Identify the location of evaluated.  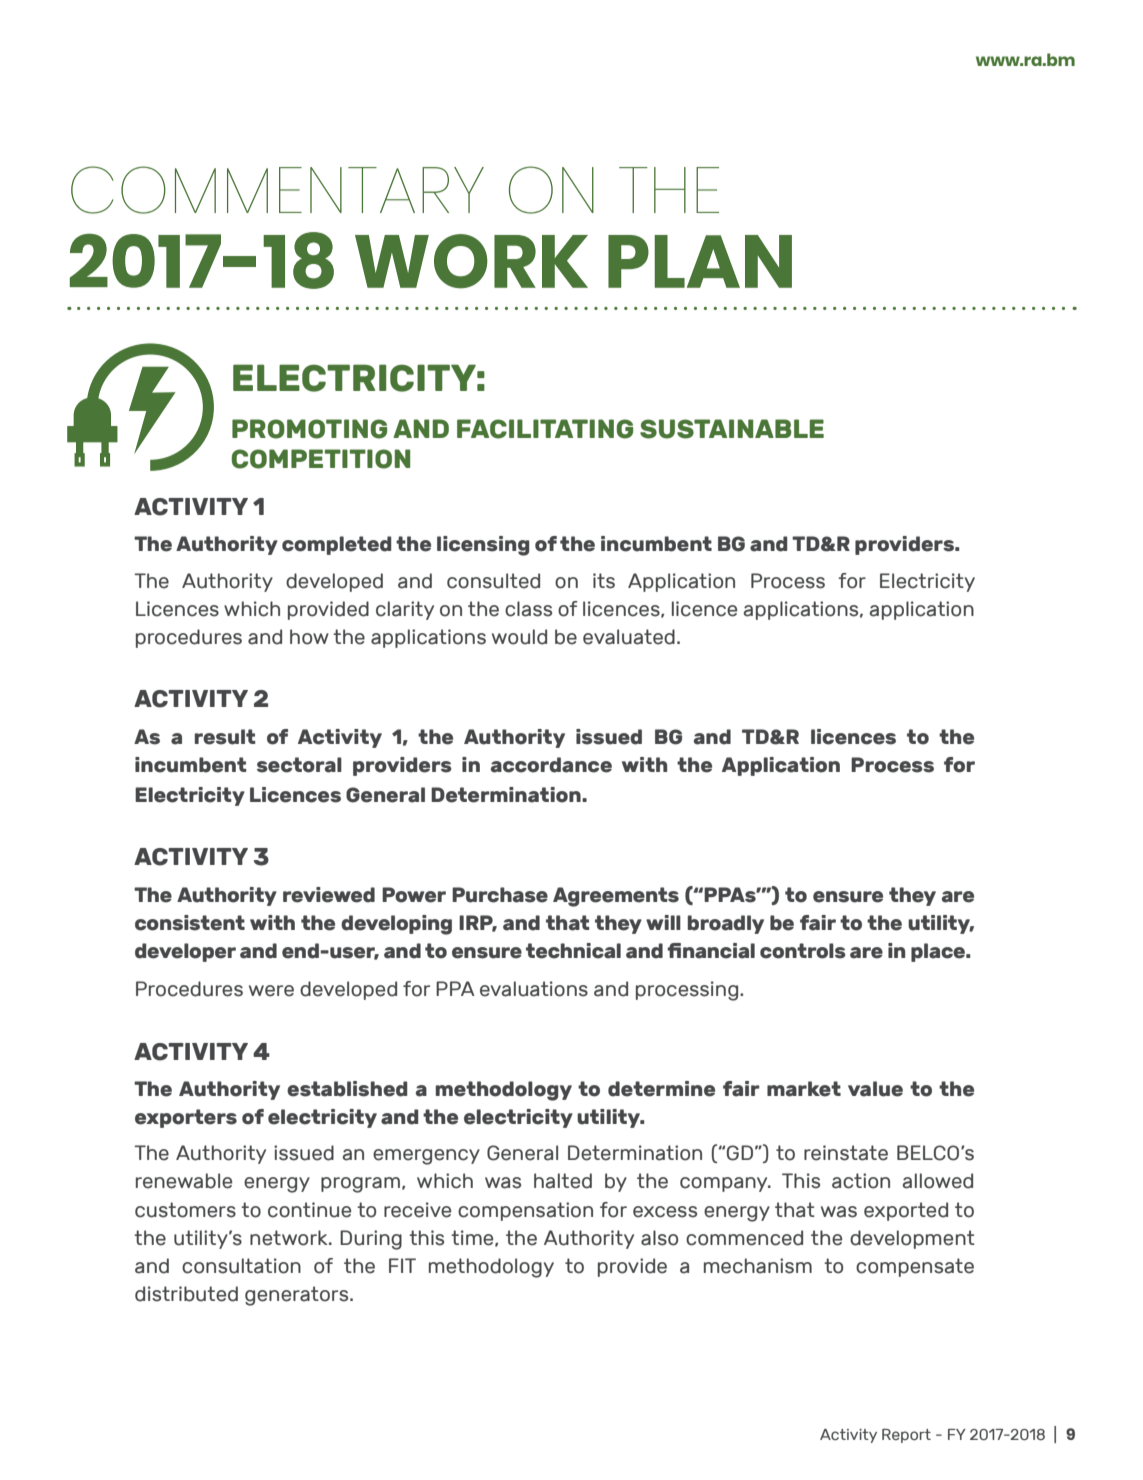
(629, 637).
